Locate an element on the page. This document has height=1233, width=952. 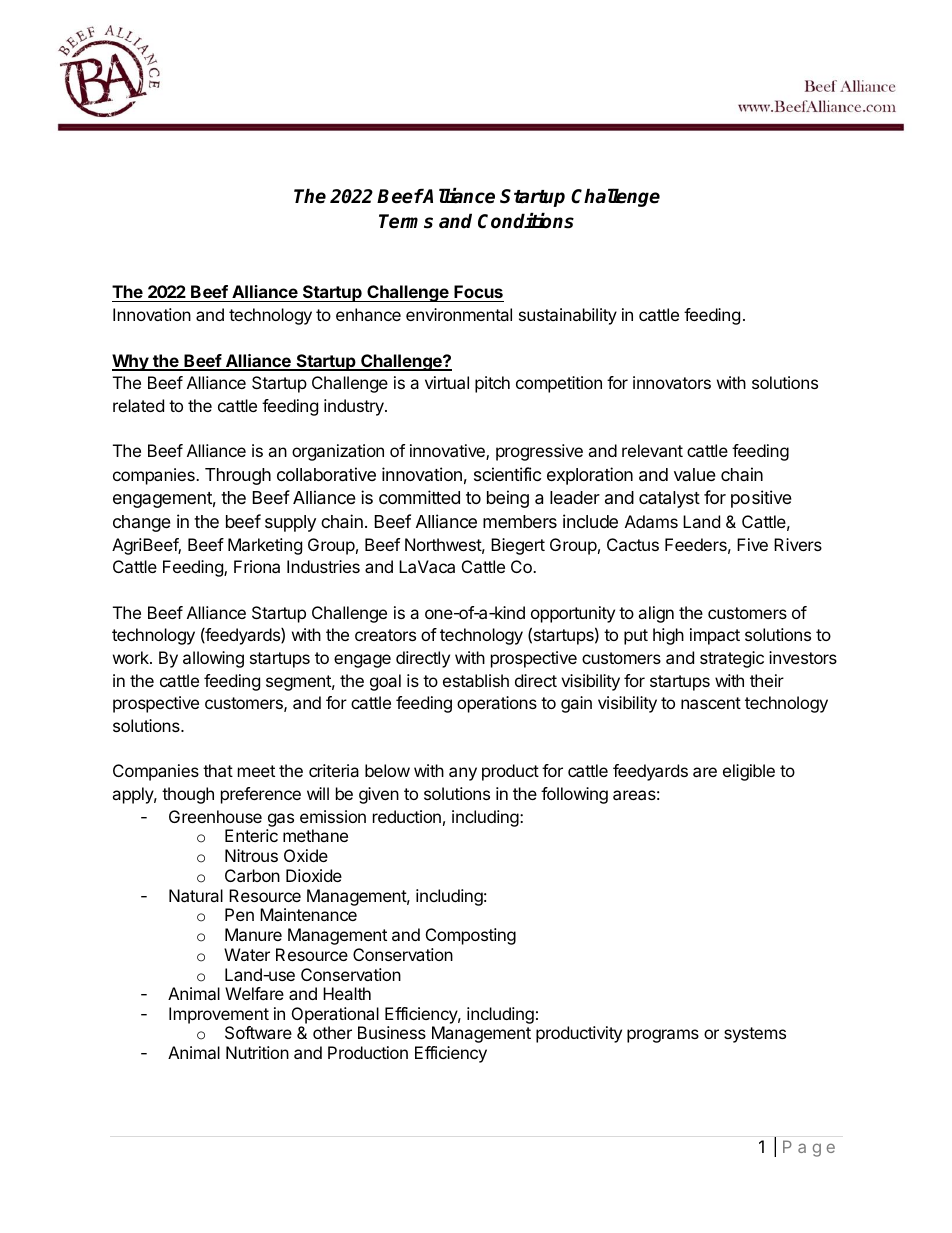
Improvement is located at coordinates (219, 1015).
